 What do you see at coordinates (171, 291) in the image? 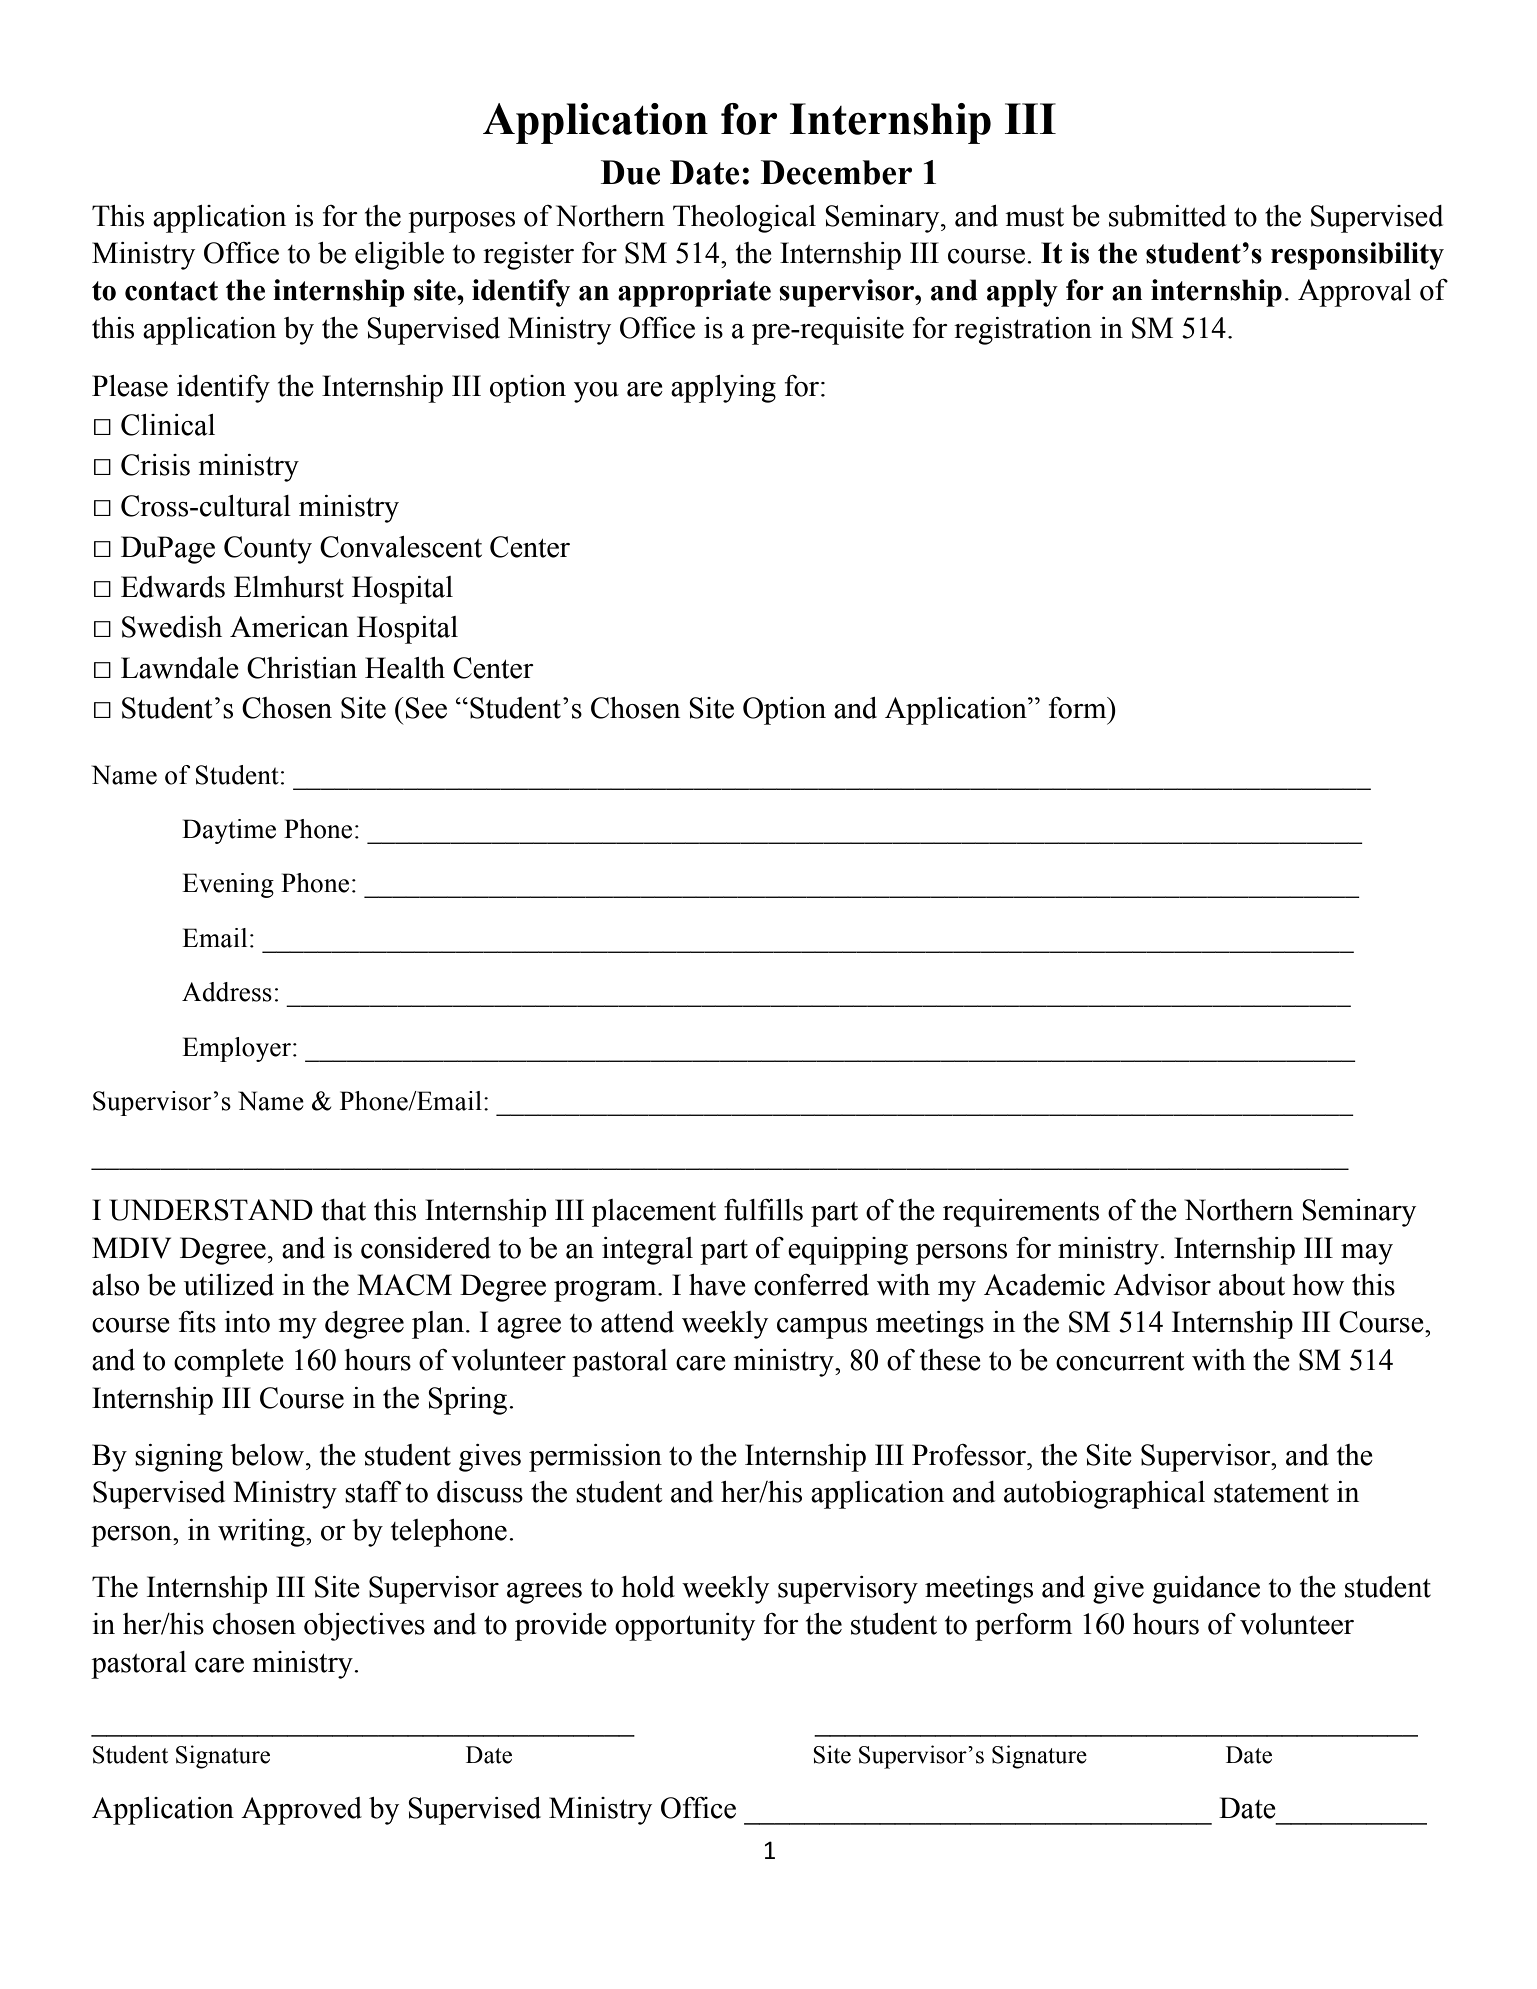
I see `contact` at bounding box center [171, 291].
